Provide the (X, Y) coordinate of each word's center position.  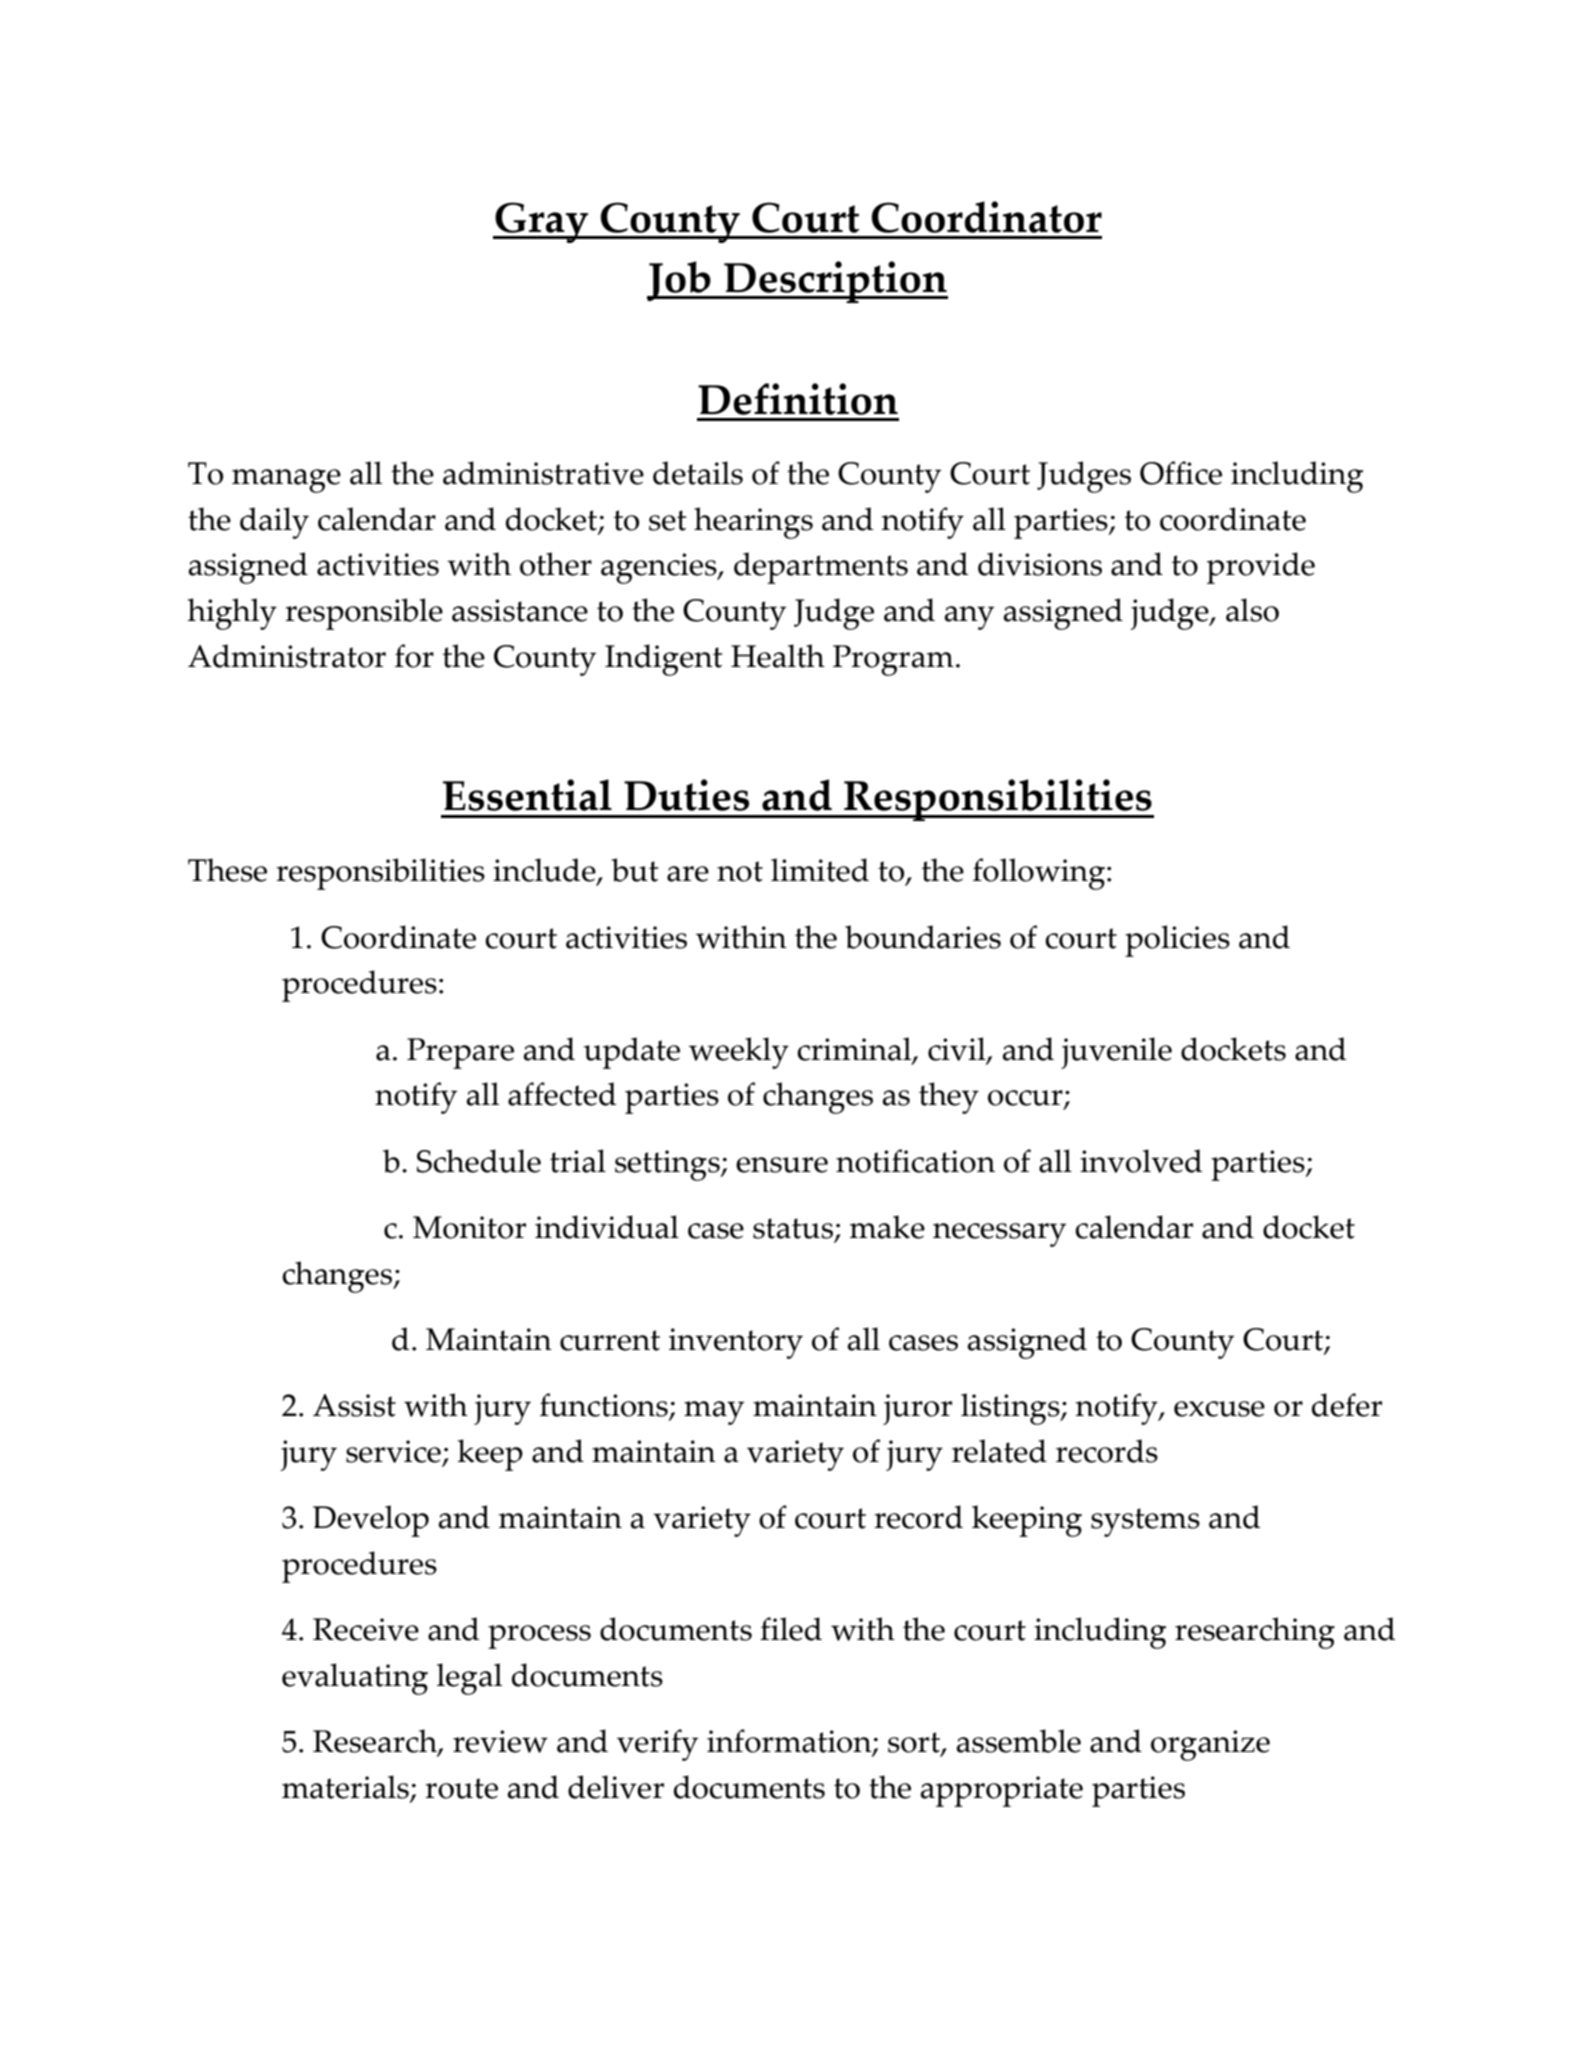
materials (346, 1788)
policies (1177, 941)
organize (1210, 1745)
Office (1181, 473)
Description (835, 282)
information (790, 1742)
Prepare (460, 1053)
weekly (739, 1053)
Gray (542, 222)
